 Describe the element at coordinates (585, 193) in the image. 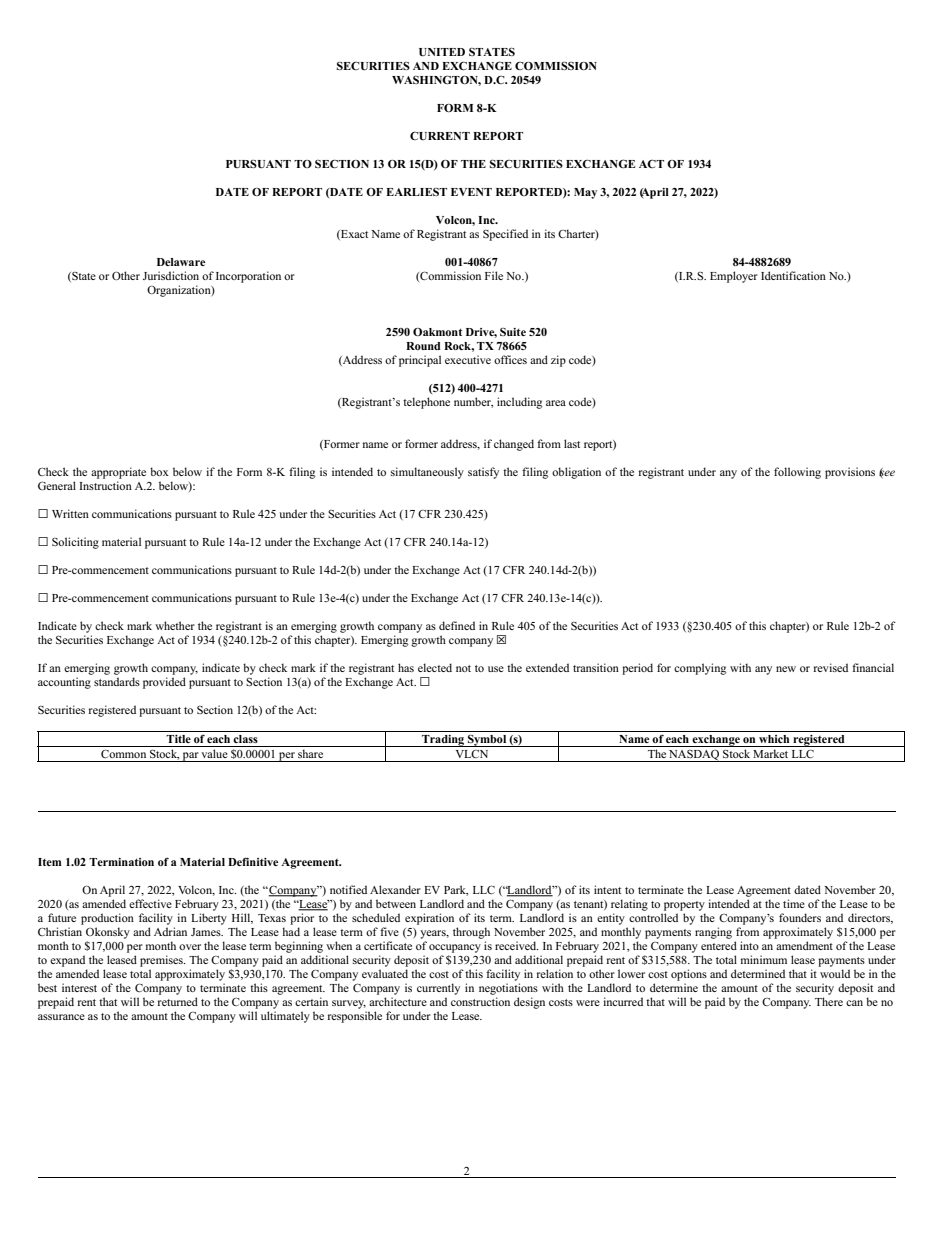

I see `May` at that location.
